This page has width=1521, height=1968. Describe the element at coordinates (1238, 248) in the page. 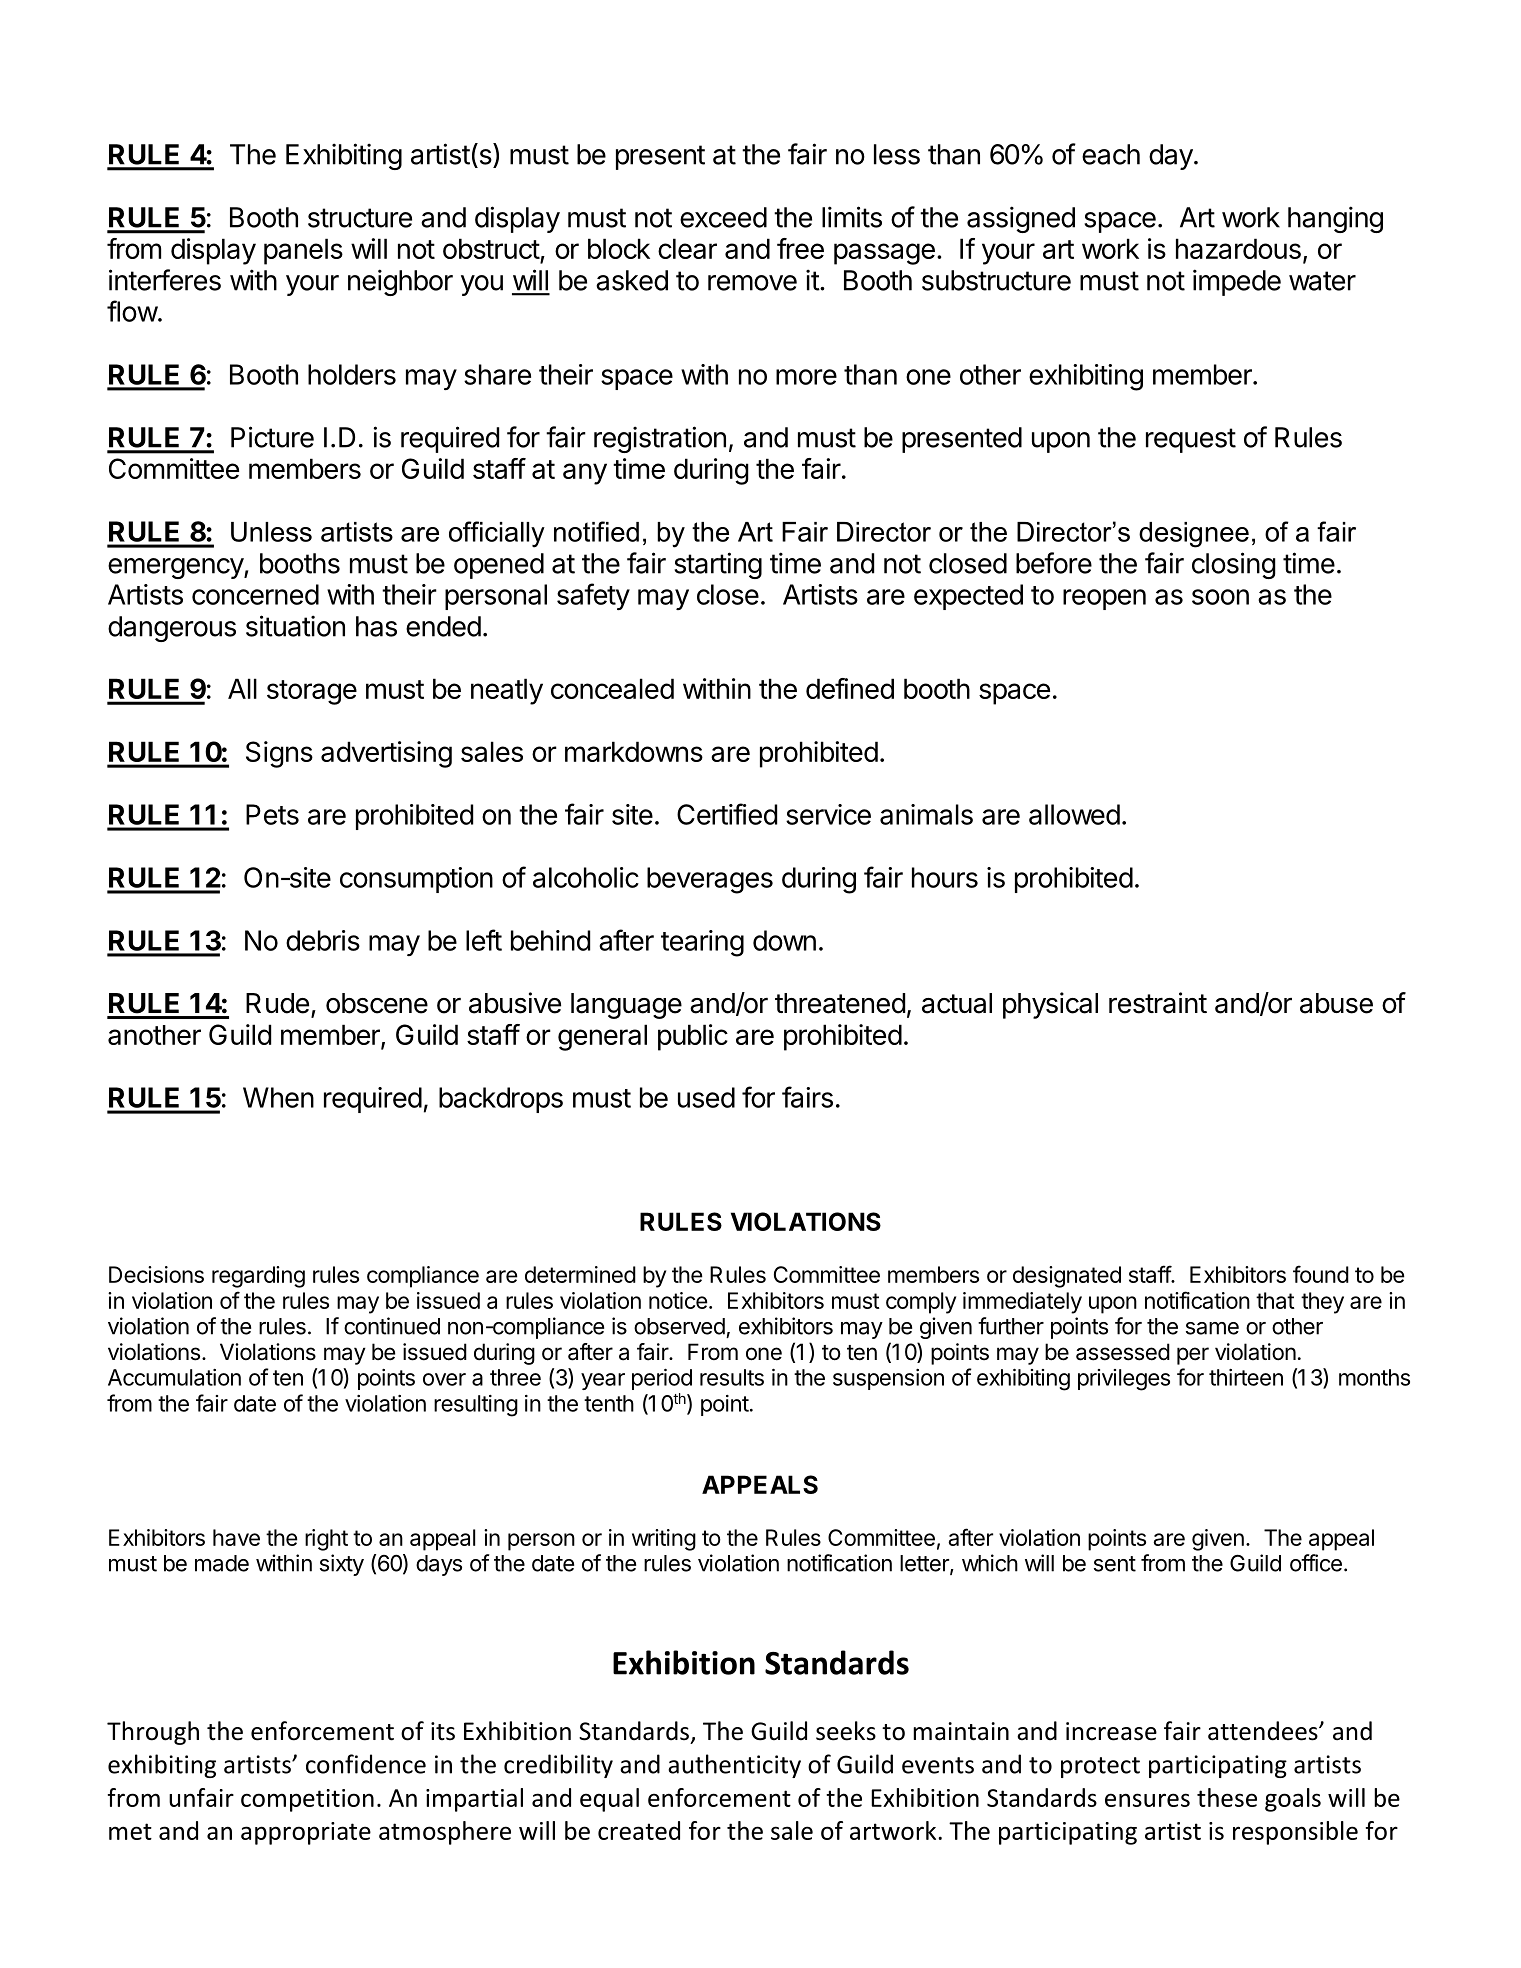

I see `hazardous` at that location.
